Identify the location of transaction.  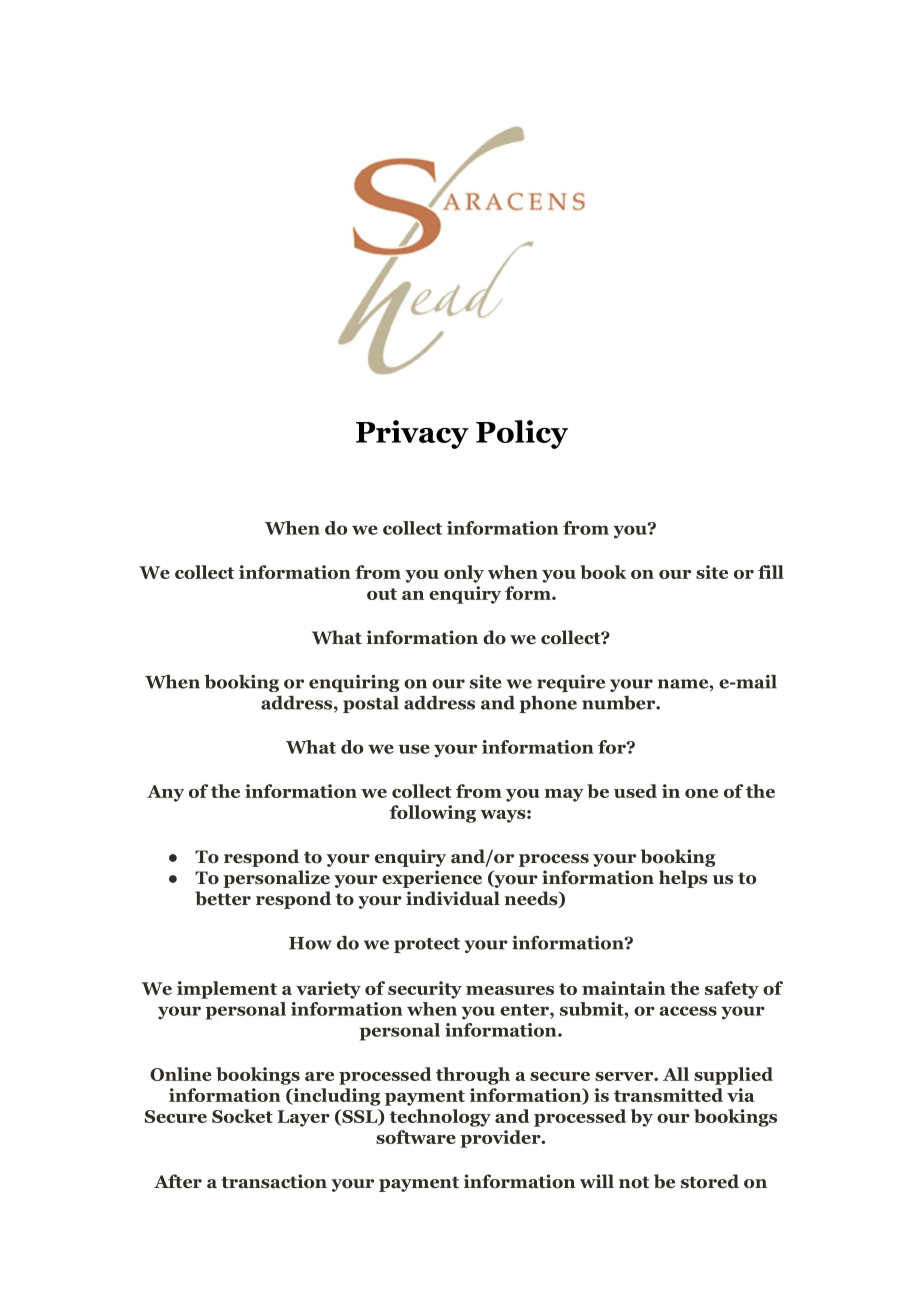
(274, 1181).
